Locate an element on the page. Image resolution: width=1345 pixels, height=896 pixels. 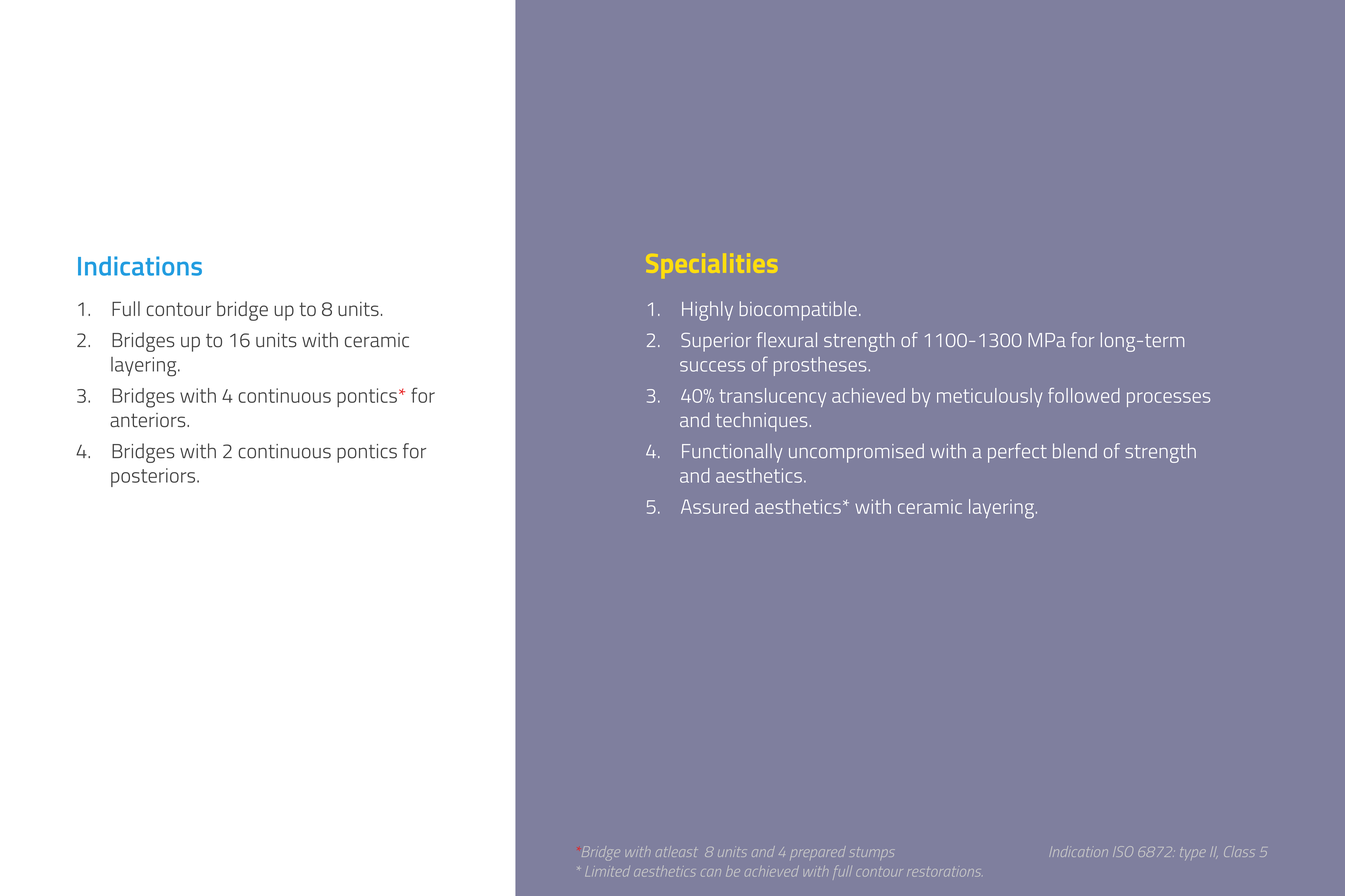
Limited is located at coordinates (607, 871).
